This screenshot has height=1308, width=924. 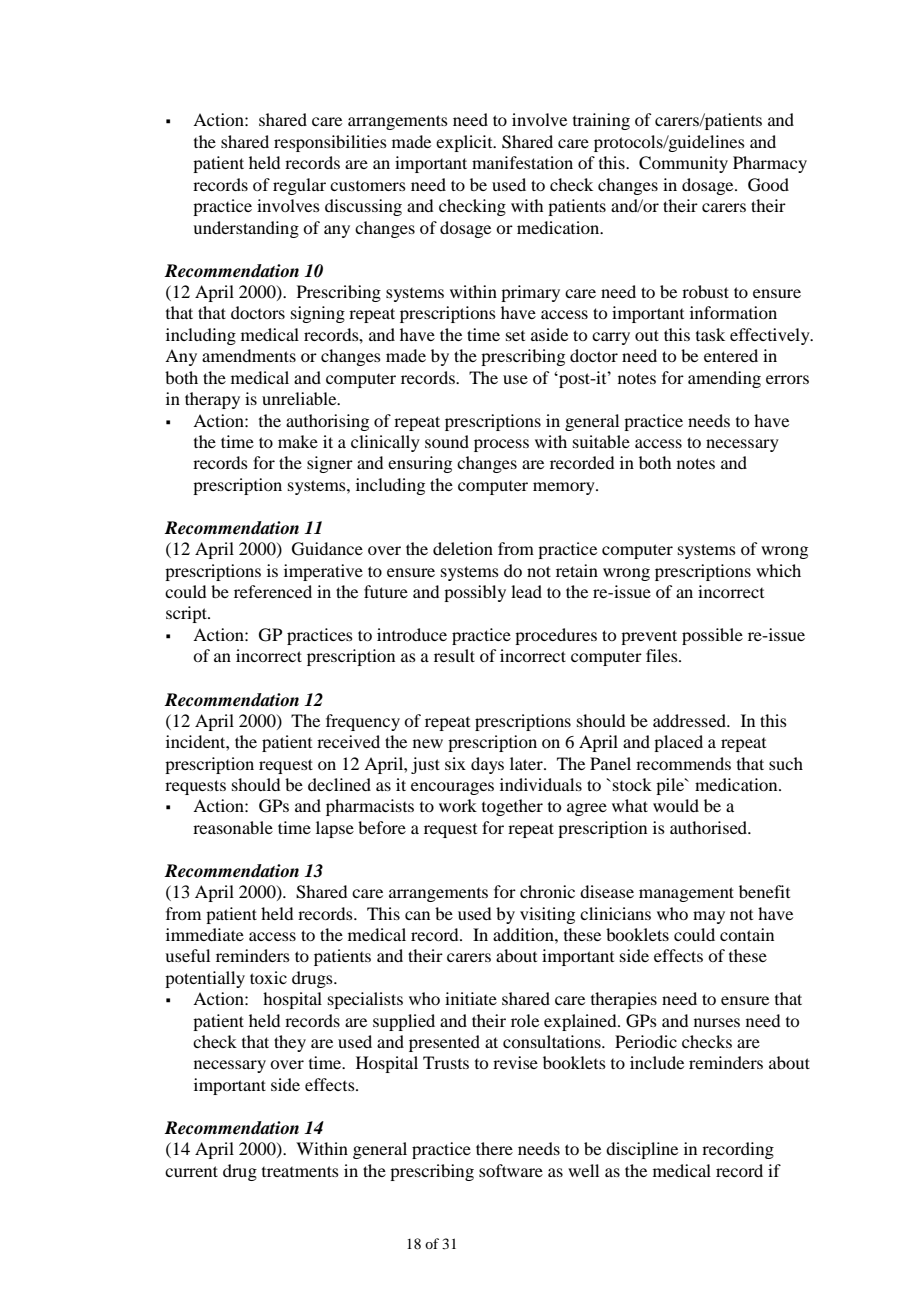 What do you see at coordinates (547, 891) in the screenshot?
I see `chronic` at bounding box center [547, 891].
